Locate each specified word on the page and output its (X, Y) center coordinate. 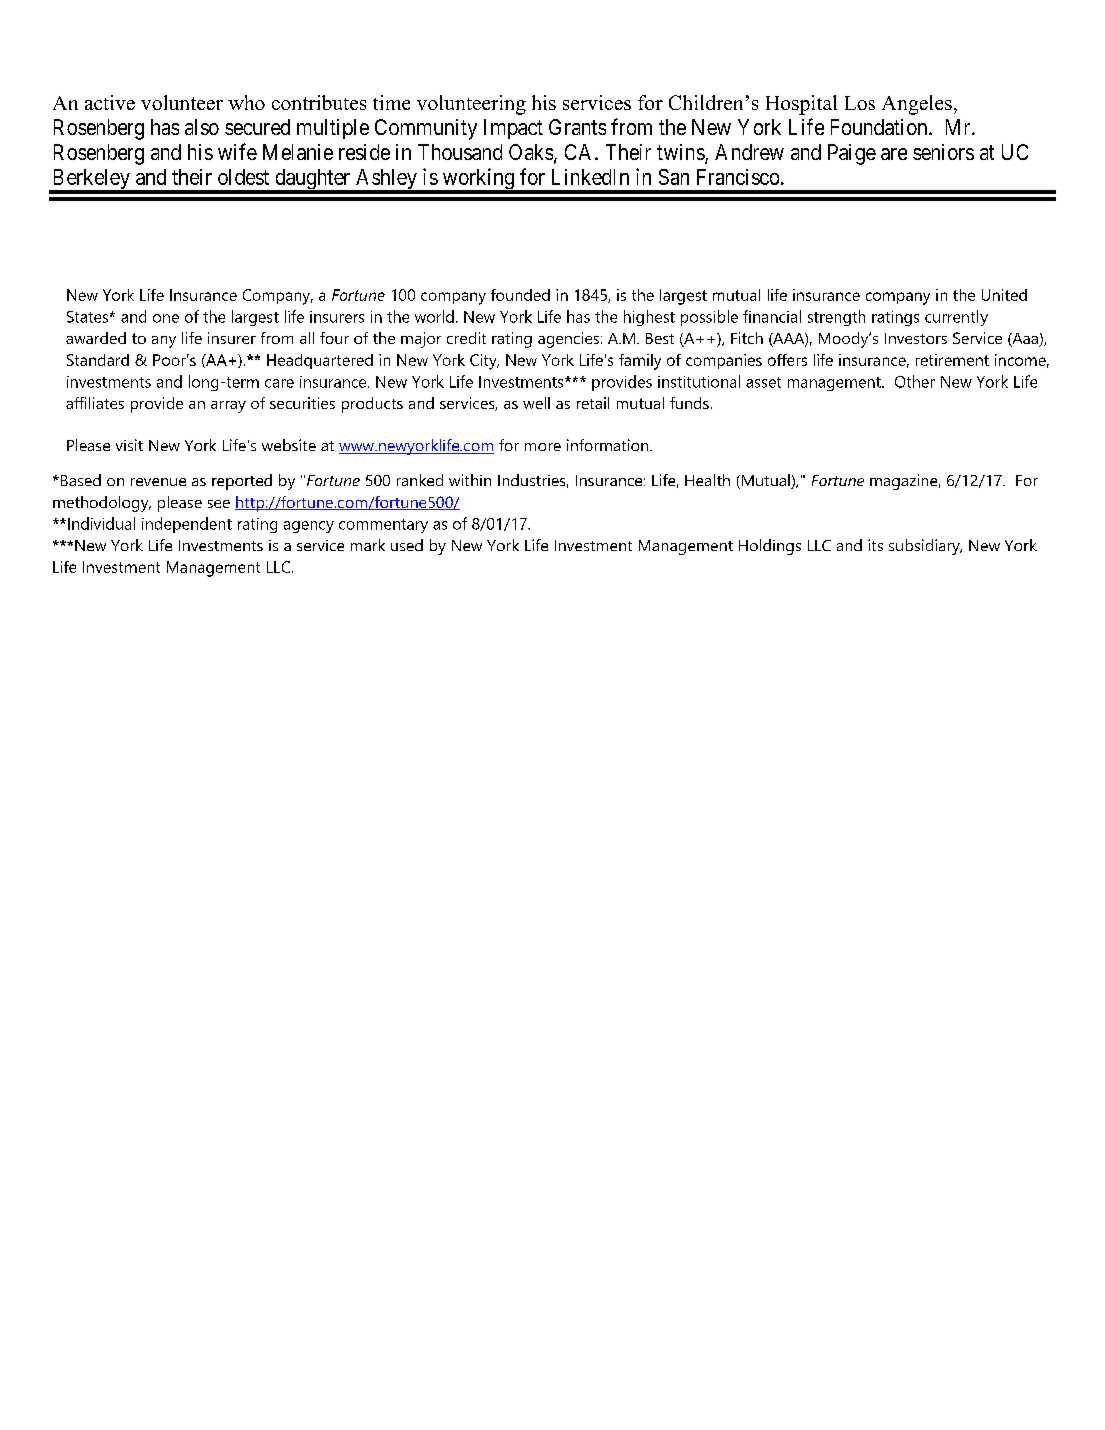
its (875, 545)
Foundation (880, 127)
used (407, 545)
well (536, 403)
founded (520, 295)
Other (915, 381)
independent (187, 525)
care (279, 383)
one (166, 318)
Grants (577, 127)
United (1004, 295)
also (202, 127)
